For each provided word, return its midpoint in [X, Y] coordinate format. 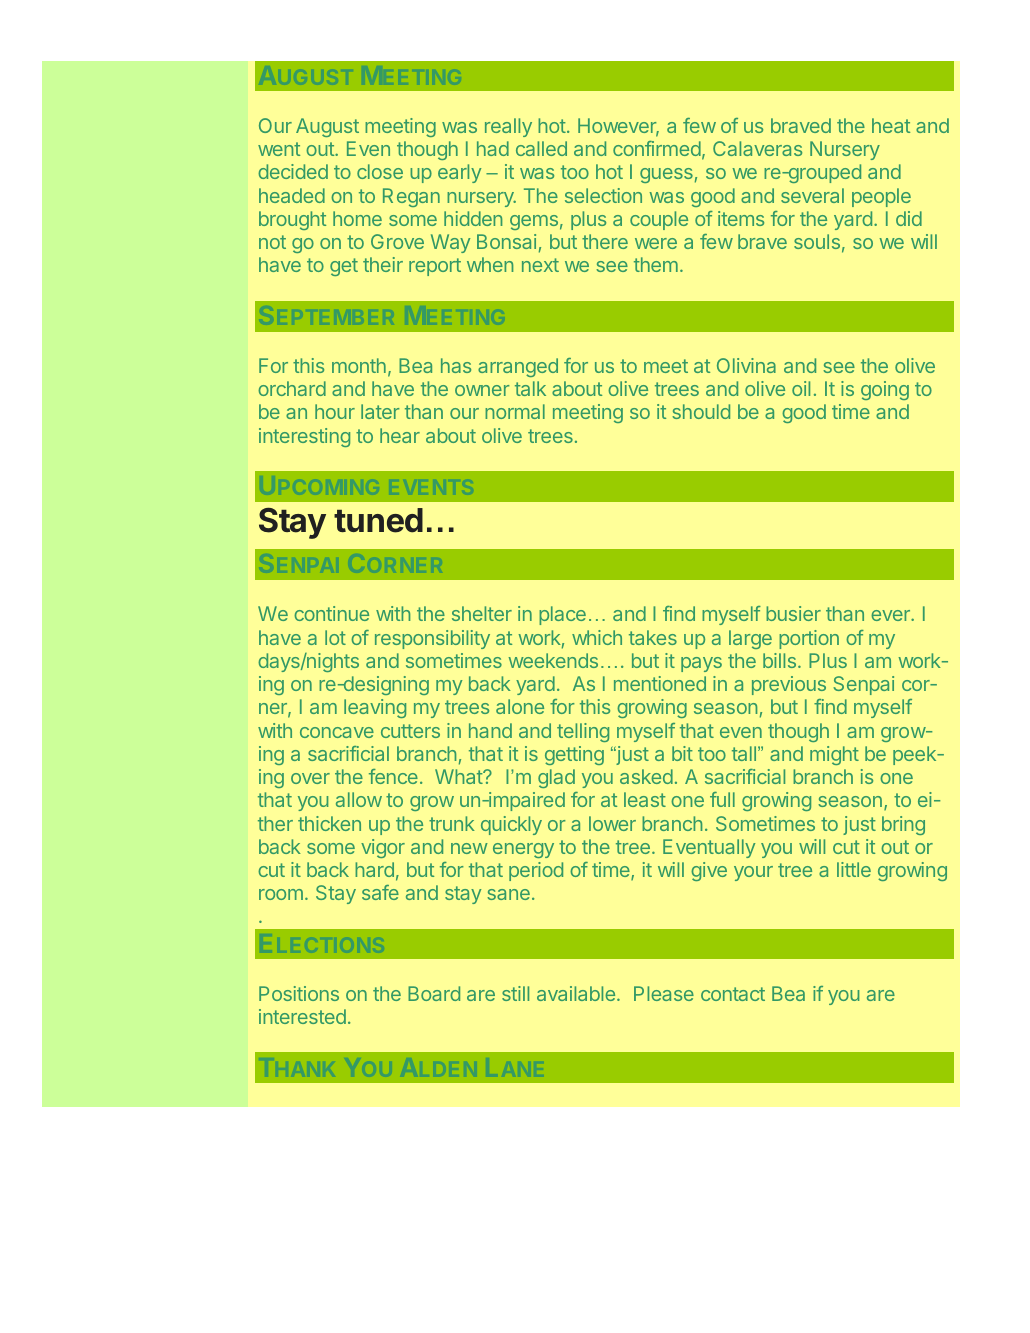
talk [530, 388]
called [541, 148]
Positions [299, 993]
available [576, 993]
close [380, 171]
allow [359, 799]
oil [801, 388]
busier [793, 613]
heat [891, 125]
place [562, 615]
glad [556, 778]
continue [331, 613]
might [834, 755]
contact [733, 994]
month [359, 365]
